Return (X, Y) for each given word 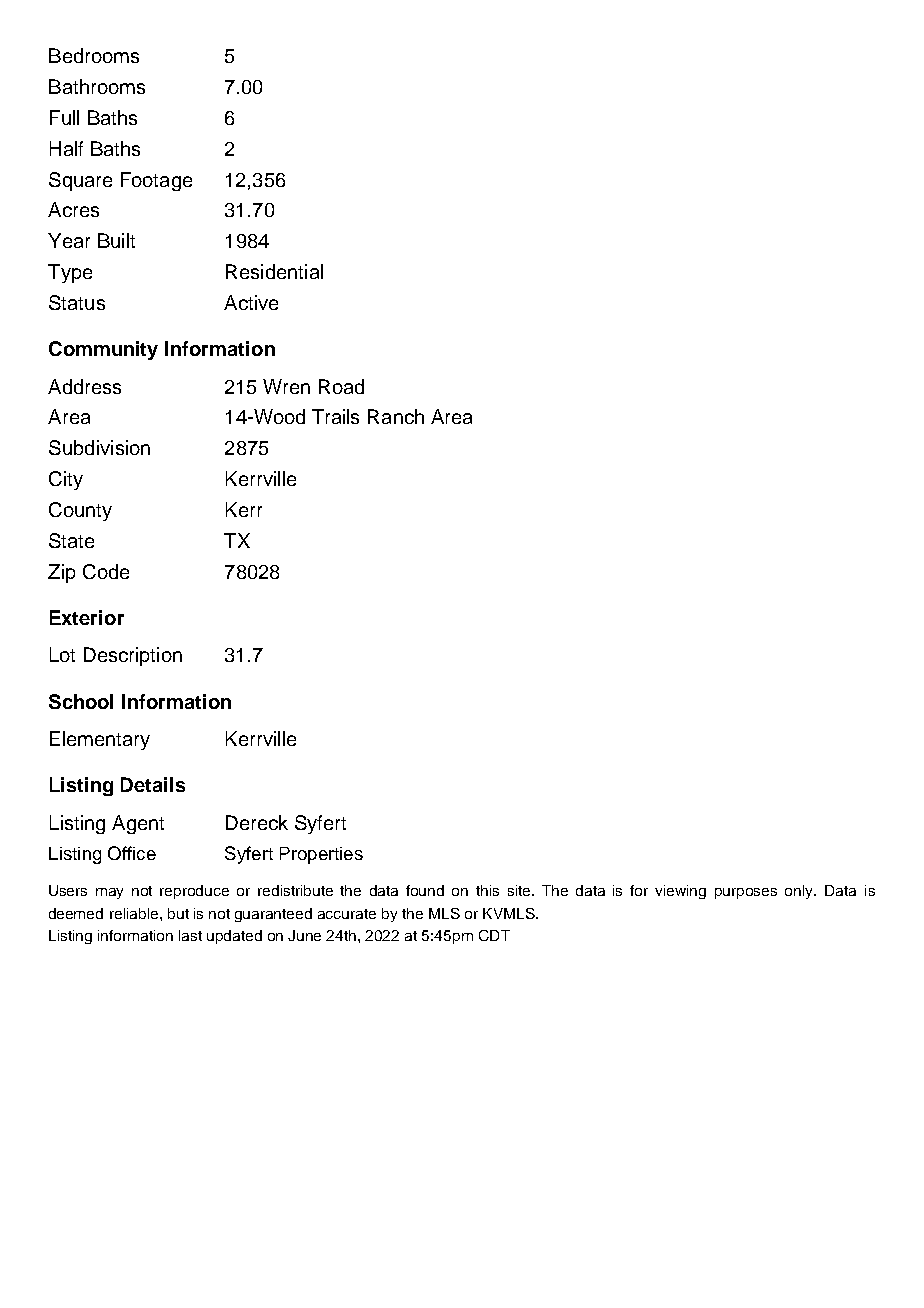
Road (341, 386)
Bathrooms (97, 86)
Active (251, 302)
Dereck (257, 822)
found (425, 890)
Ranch (396, 416)
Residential (274, 271)
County (80, 511)
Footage (156, 181)
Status (77, 302)
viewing (680, 892)
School (81, 701)
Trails (335, 416)
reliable (135, 913)
